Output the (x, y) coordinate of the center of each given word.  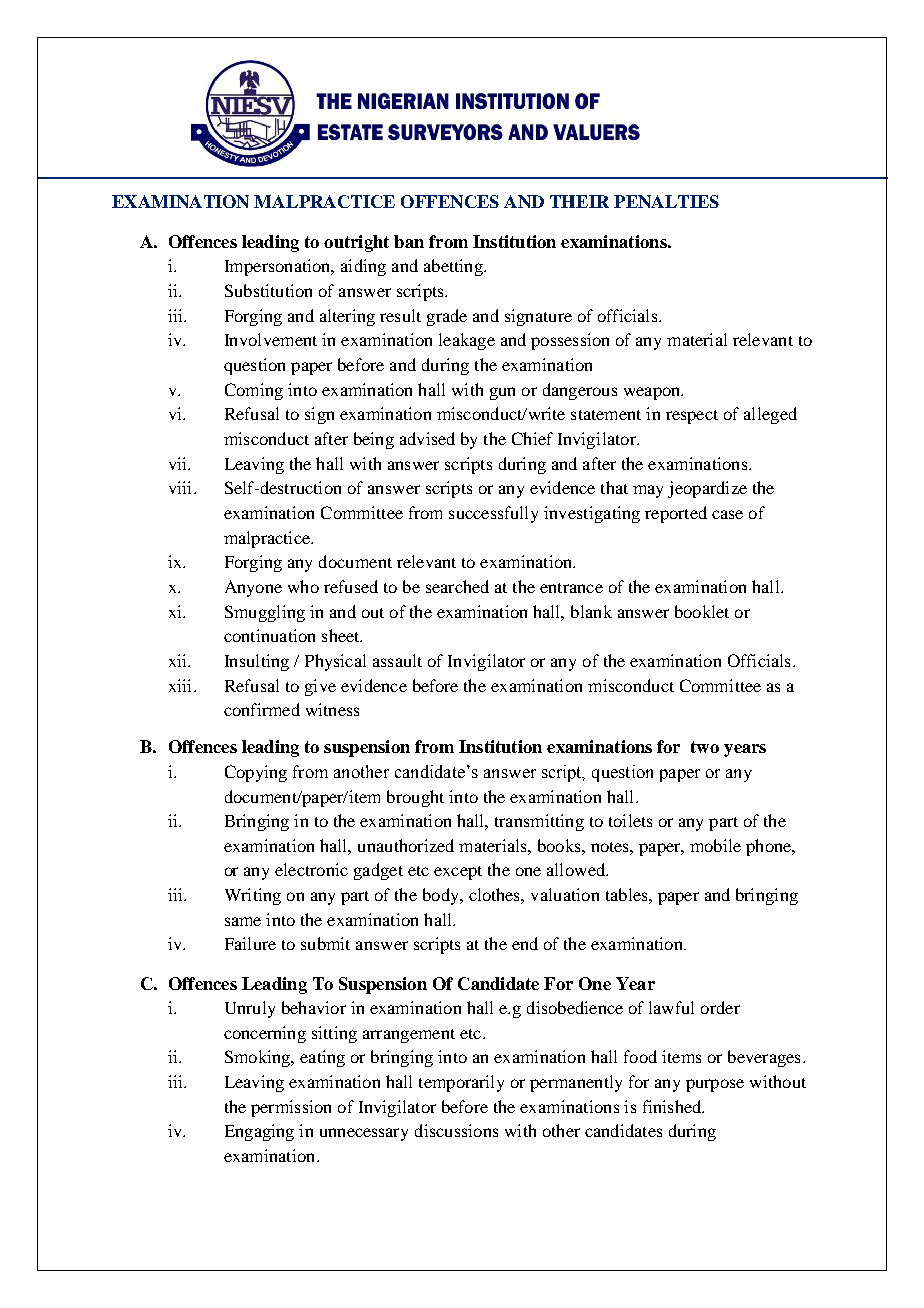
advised (427, 438)
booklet (702, 611)
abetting (454, 267)
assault (397, 660)
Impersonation (279, 267)
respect (692, 417)
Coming (254, 391)
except (458, 873)
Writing (253, 896)
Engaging (259, 1132)
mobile (715, 845)
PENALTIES (666, 201)
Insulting (257, 662)
